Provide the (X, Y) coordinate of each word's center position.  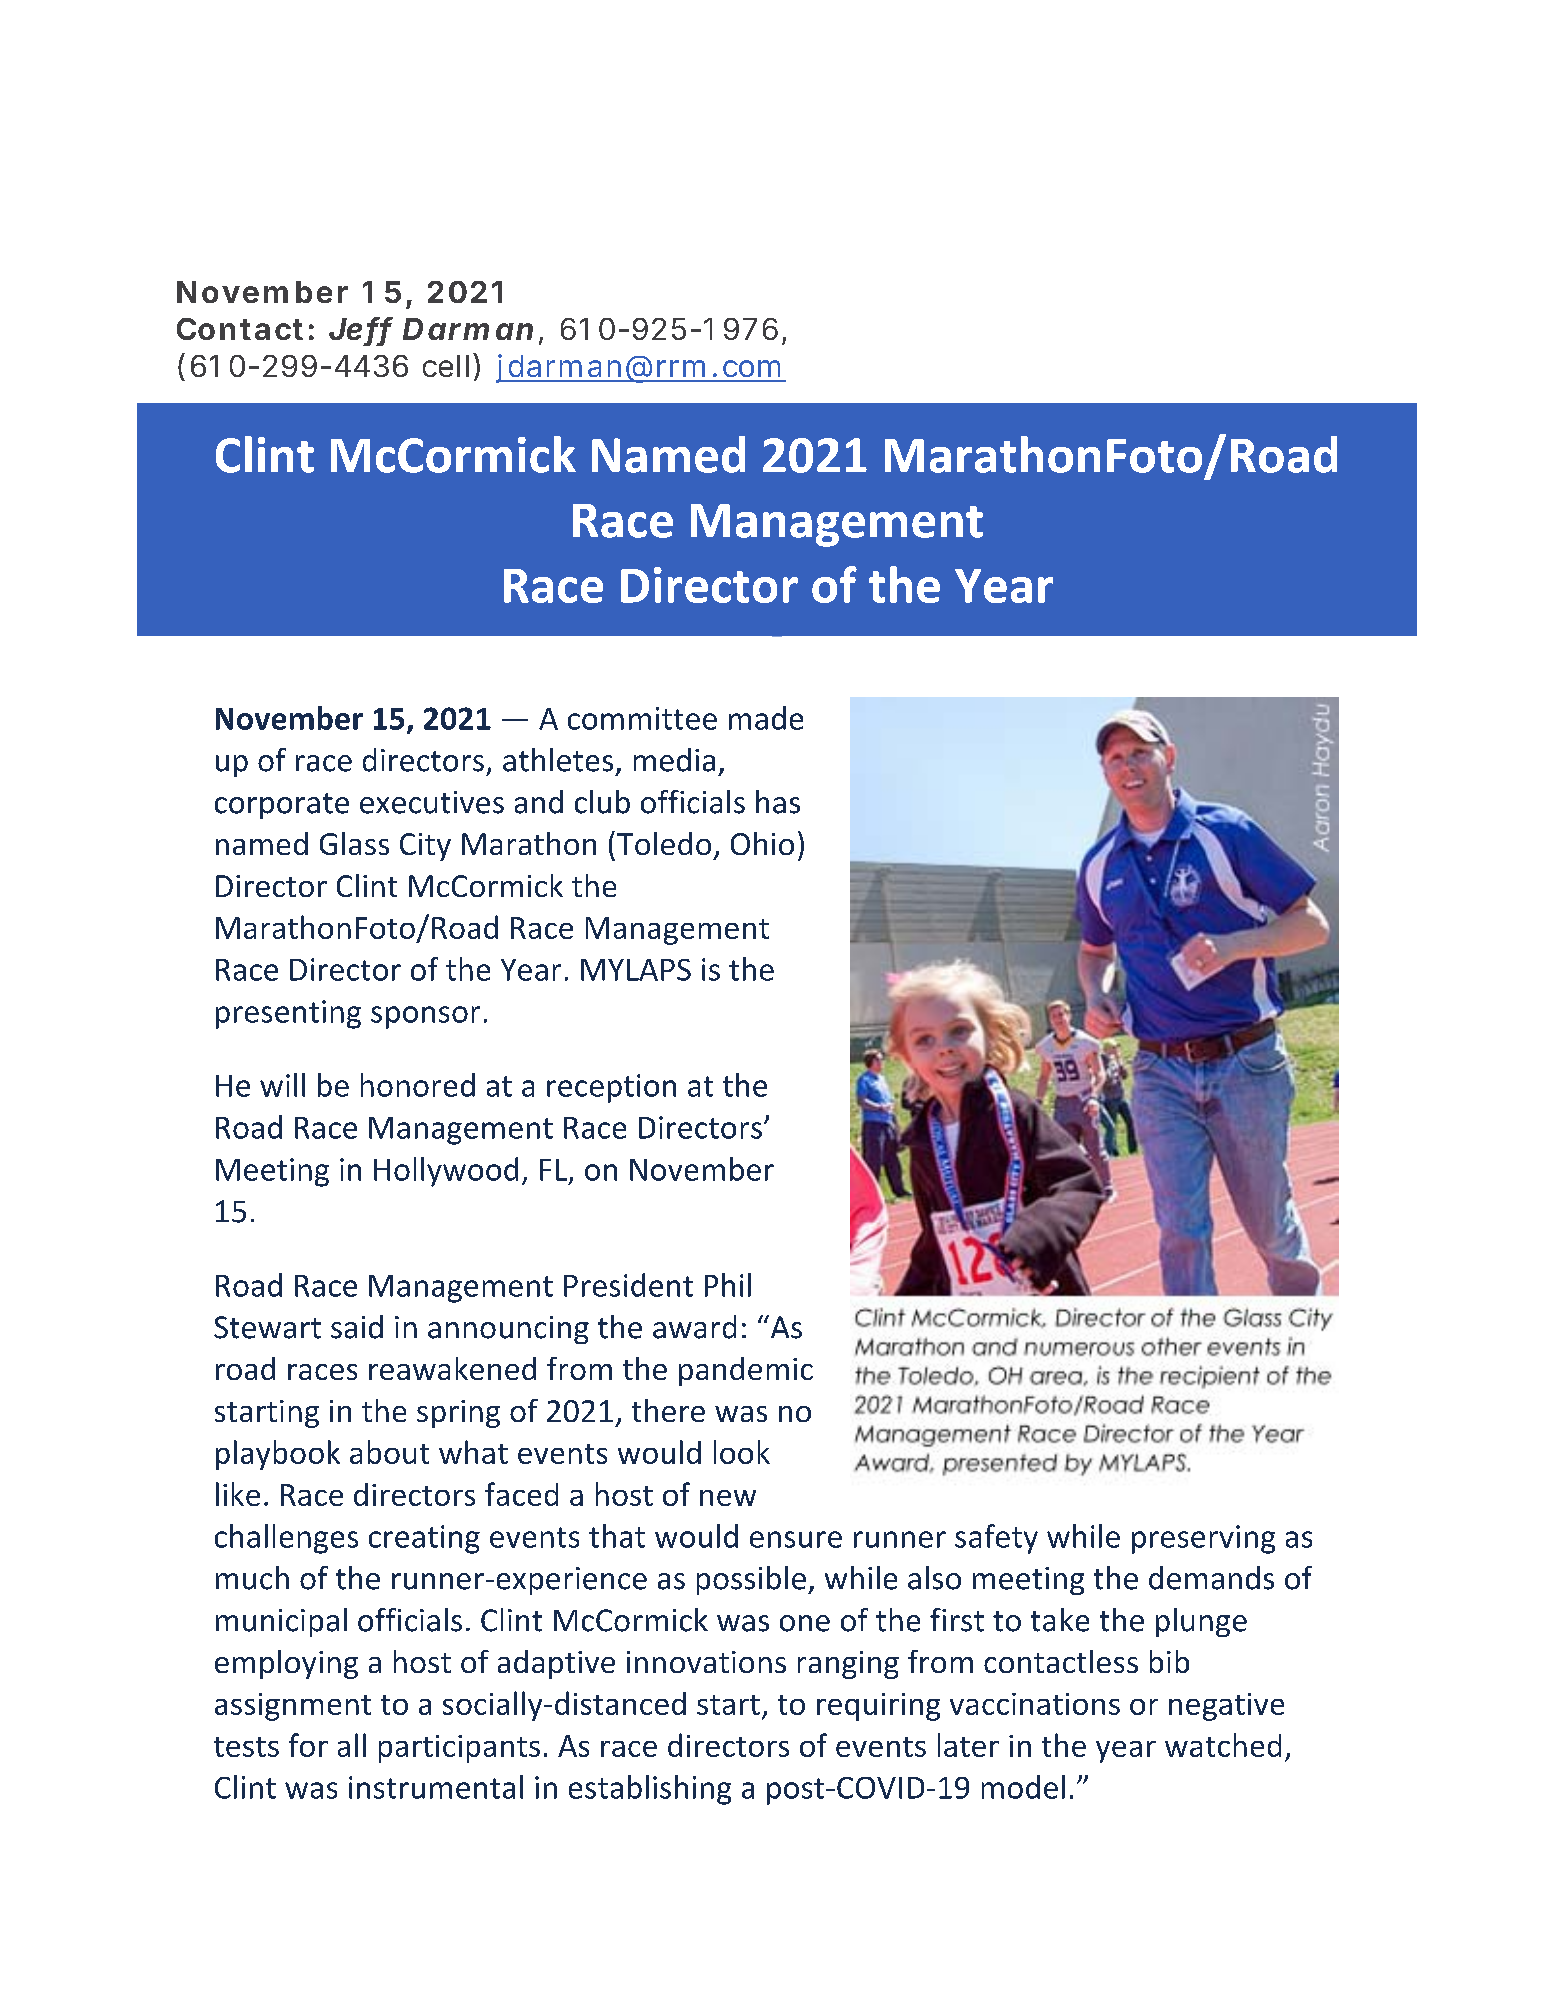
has (778, 802)
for (308, 1745)
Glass (354, 843)
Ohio (762, 843)
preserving (1203, 1539)
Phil (728, 1285)
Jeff (361, 330)
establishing (650, 1790)
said (357, 1327)
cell (446, 366)
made (766, 718)
